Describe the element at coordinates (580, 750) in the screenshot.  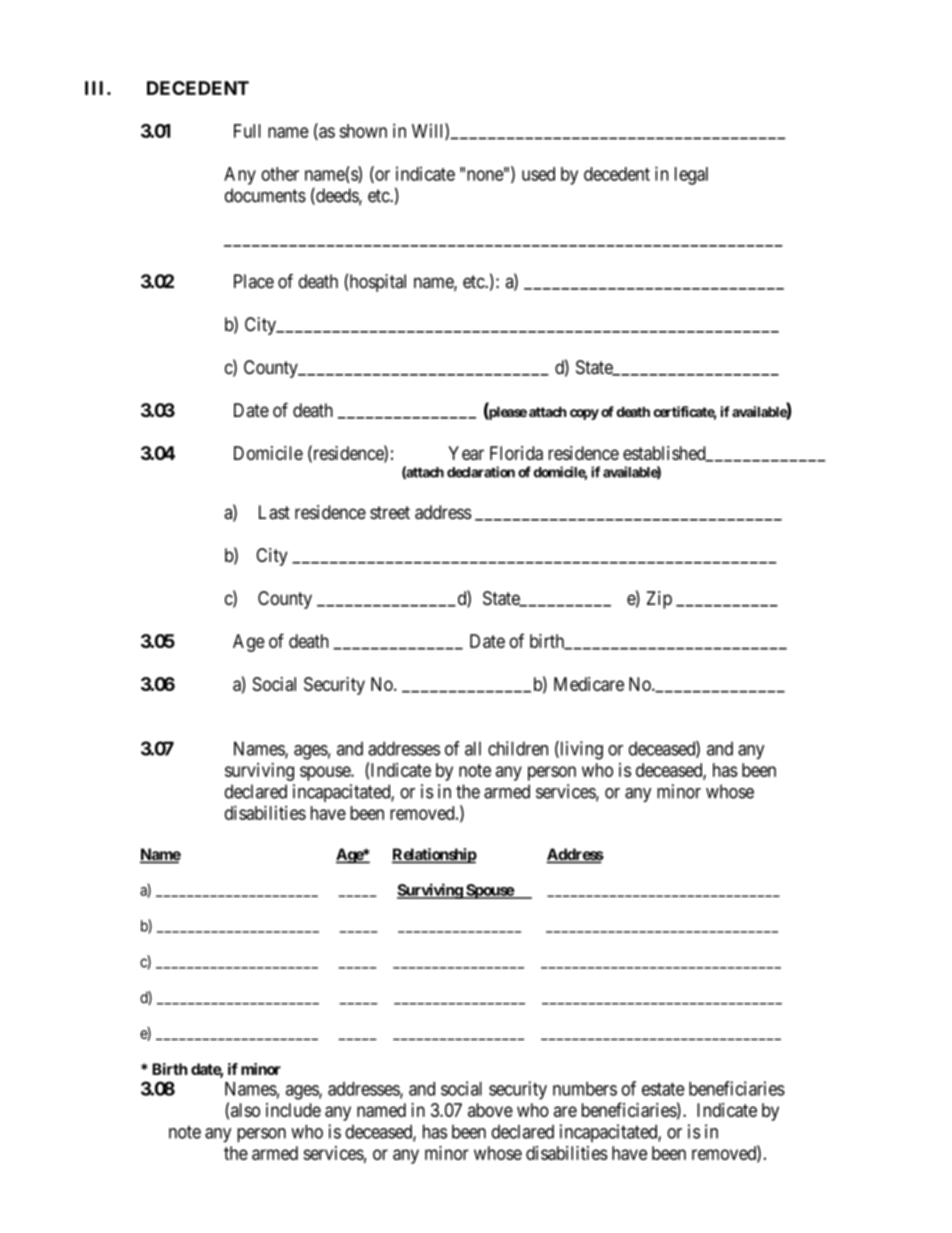
I see `living` at that location.
